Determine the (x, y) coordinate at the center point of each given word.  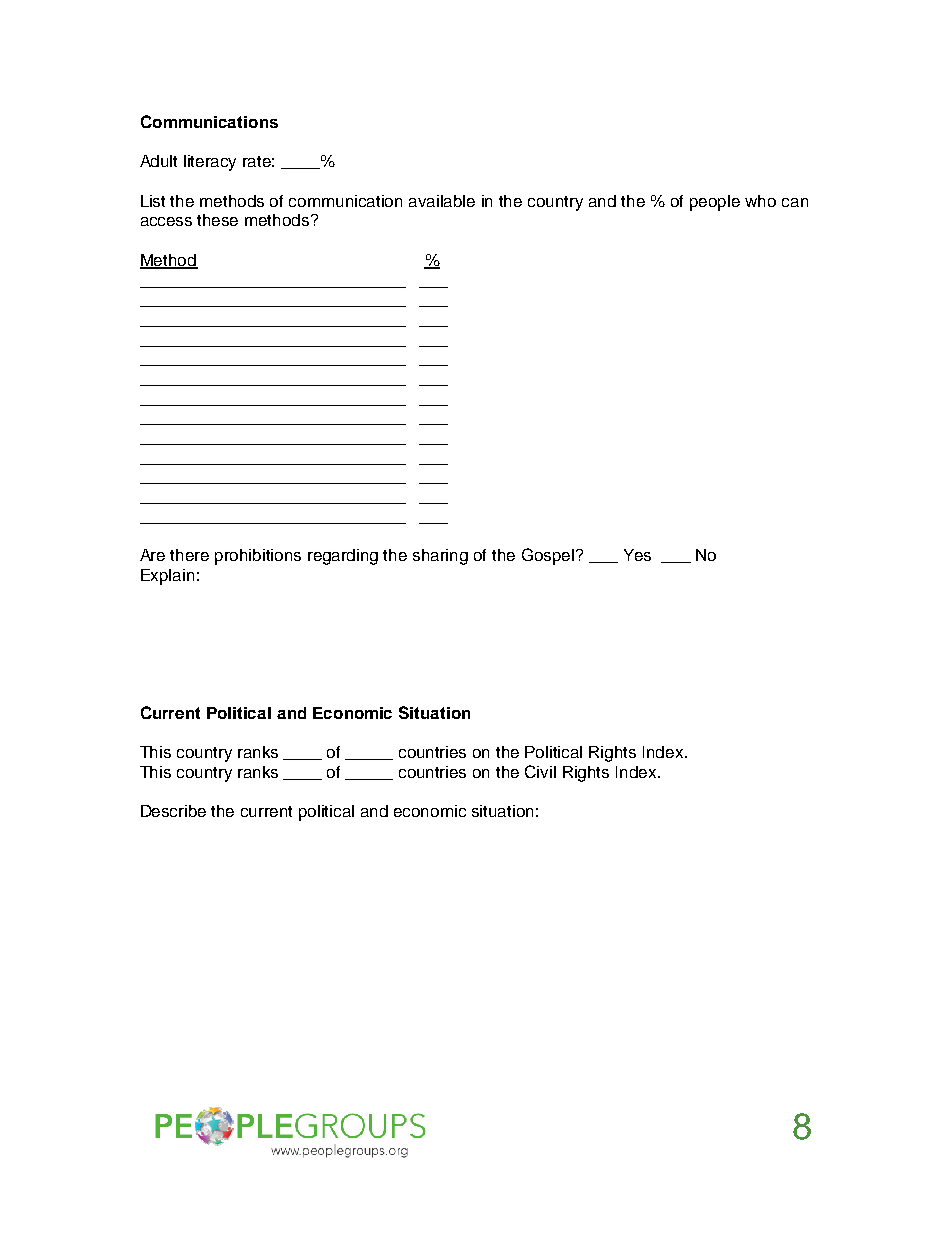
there (189, 555)
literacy (210, 163)
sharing (440, 557)
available (442, 201)
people (715, 203)
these (217, 220)
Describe (173, 811)
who (760, 201)
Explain (167, 577)
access (166, 221)
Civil (540, 771)
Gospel (549, 556)
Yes (637, 555)
